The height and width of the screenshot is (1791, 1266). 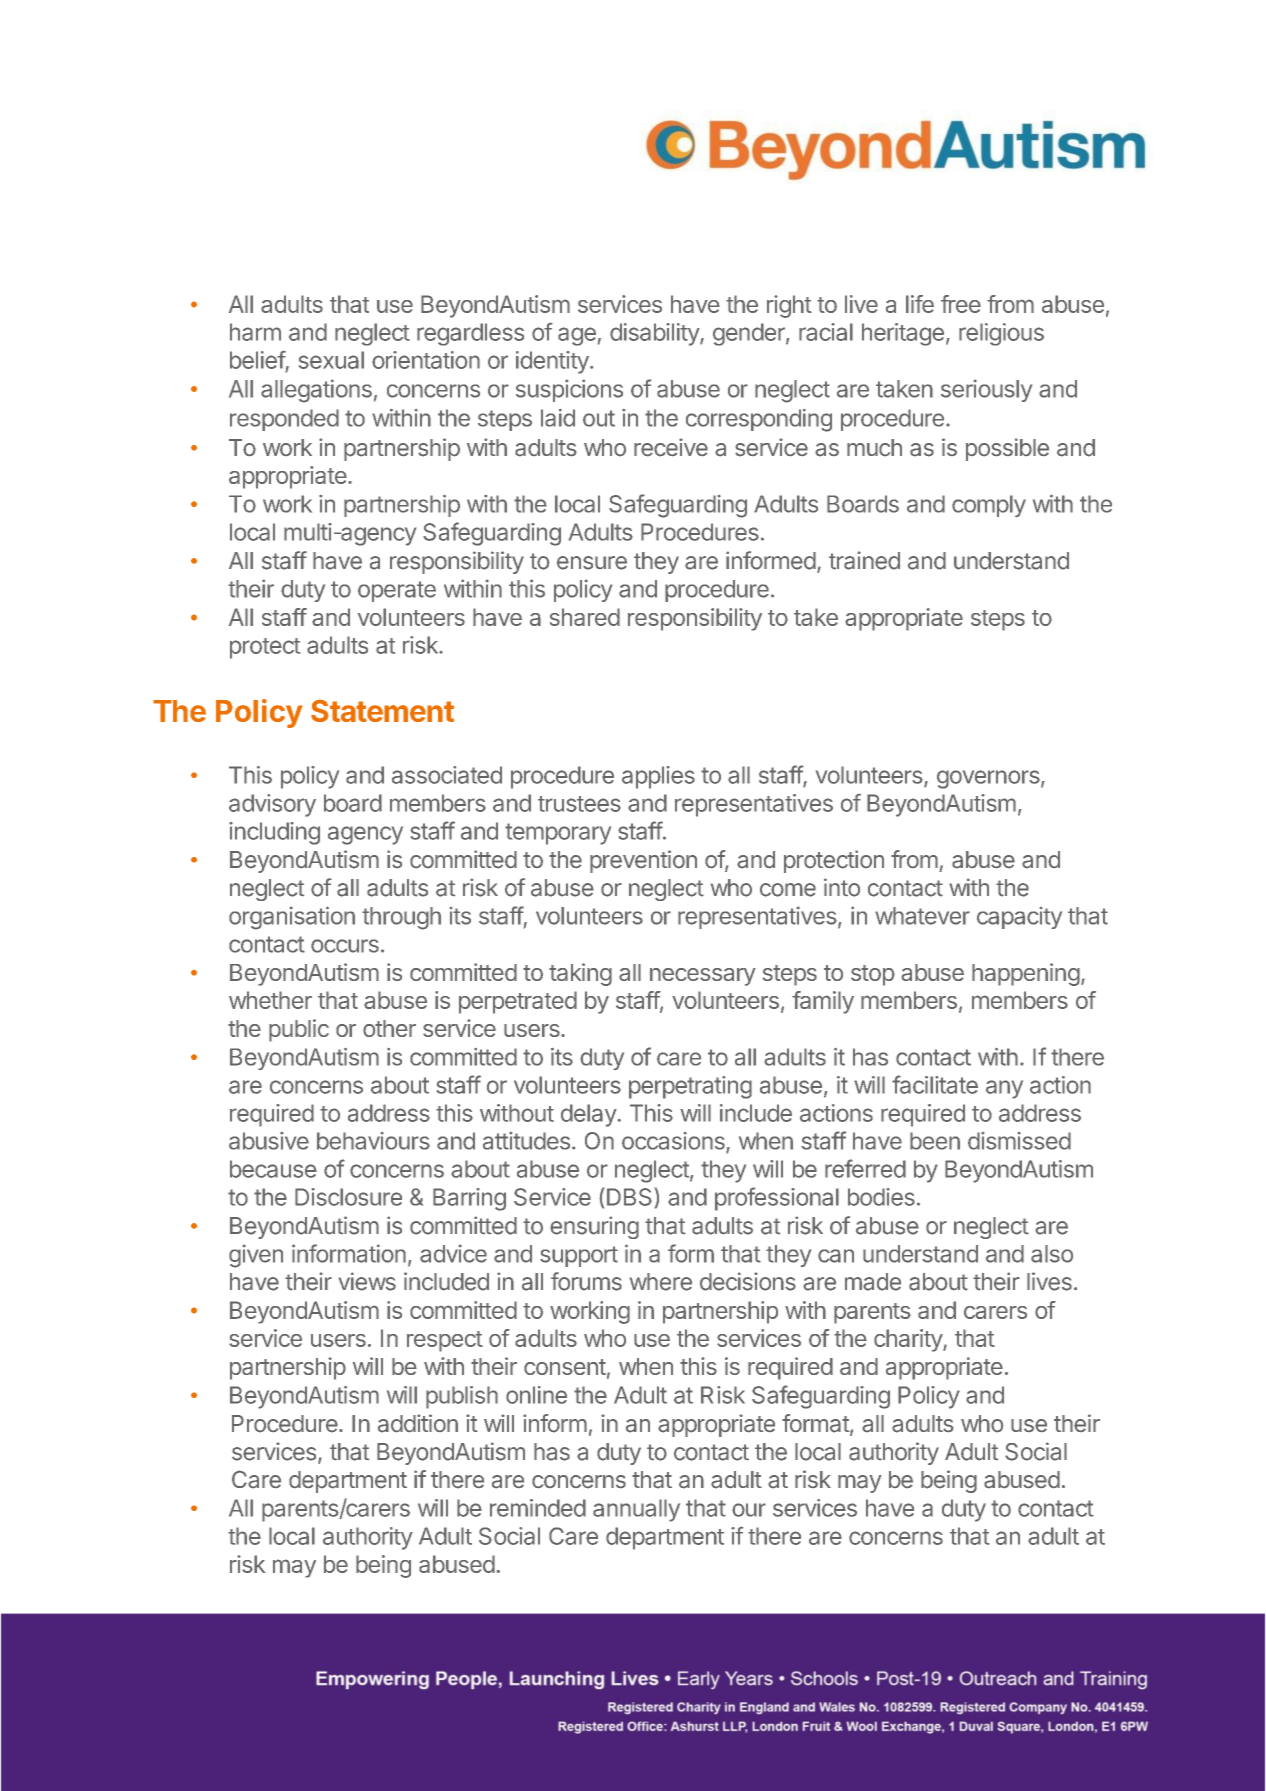 I want to click on disability, so click(x=655, y=334).
